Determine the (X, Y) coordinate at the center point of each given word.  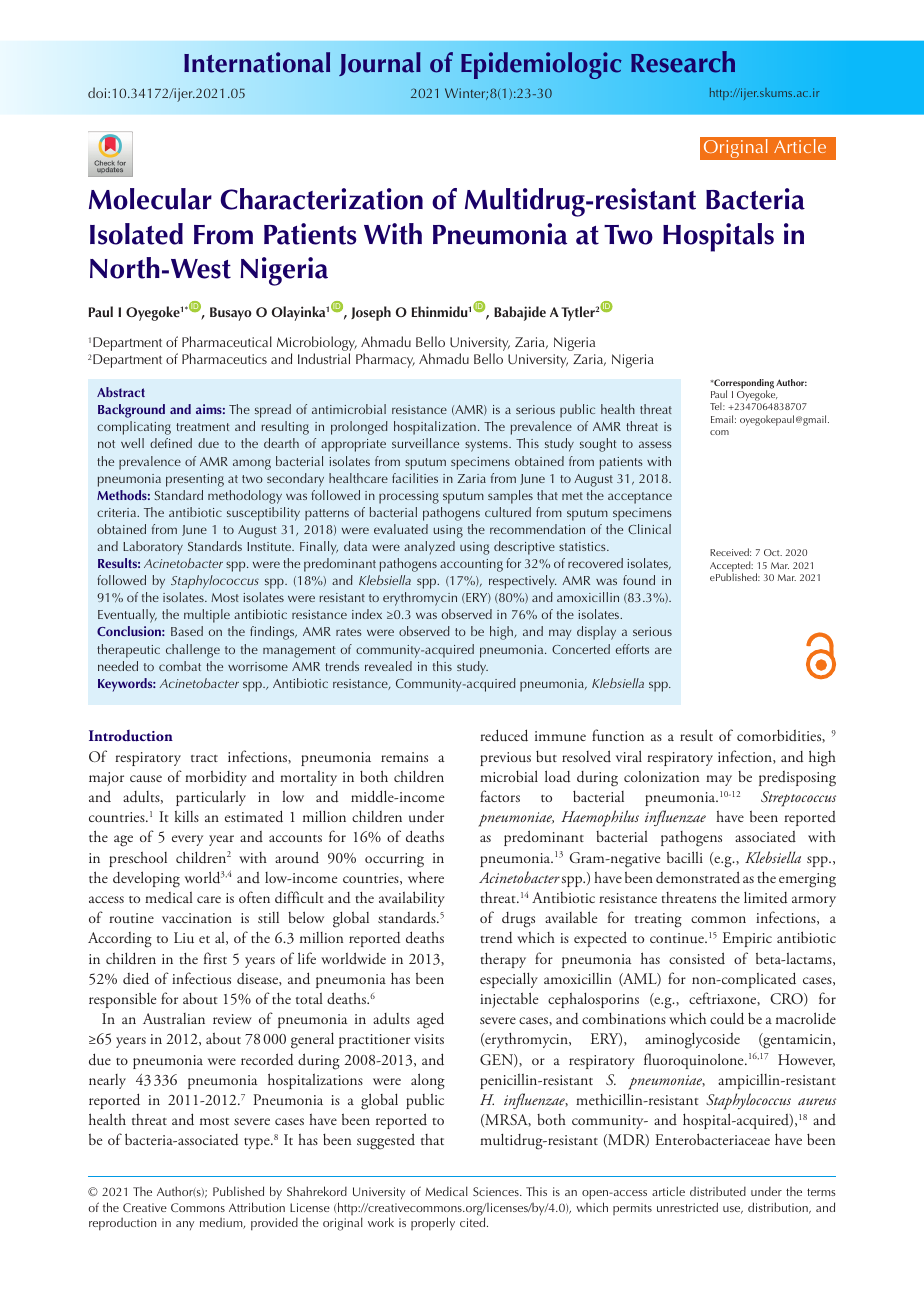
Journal (380, 64)
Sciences (497, 1191)
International (257, 62)
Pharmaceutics (224, 358)
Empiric (747, 939)
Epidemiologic (541, 65)
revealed (388, 666)
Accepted (731, 567)
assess (655, 444)
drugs (518, 920)
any (185, 1225)
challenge (193, 651)
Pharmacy (385, 360)
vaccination (197, 918)
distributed (718, 1191)
